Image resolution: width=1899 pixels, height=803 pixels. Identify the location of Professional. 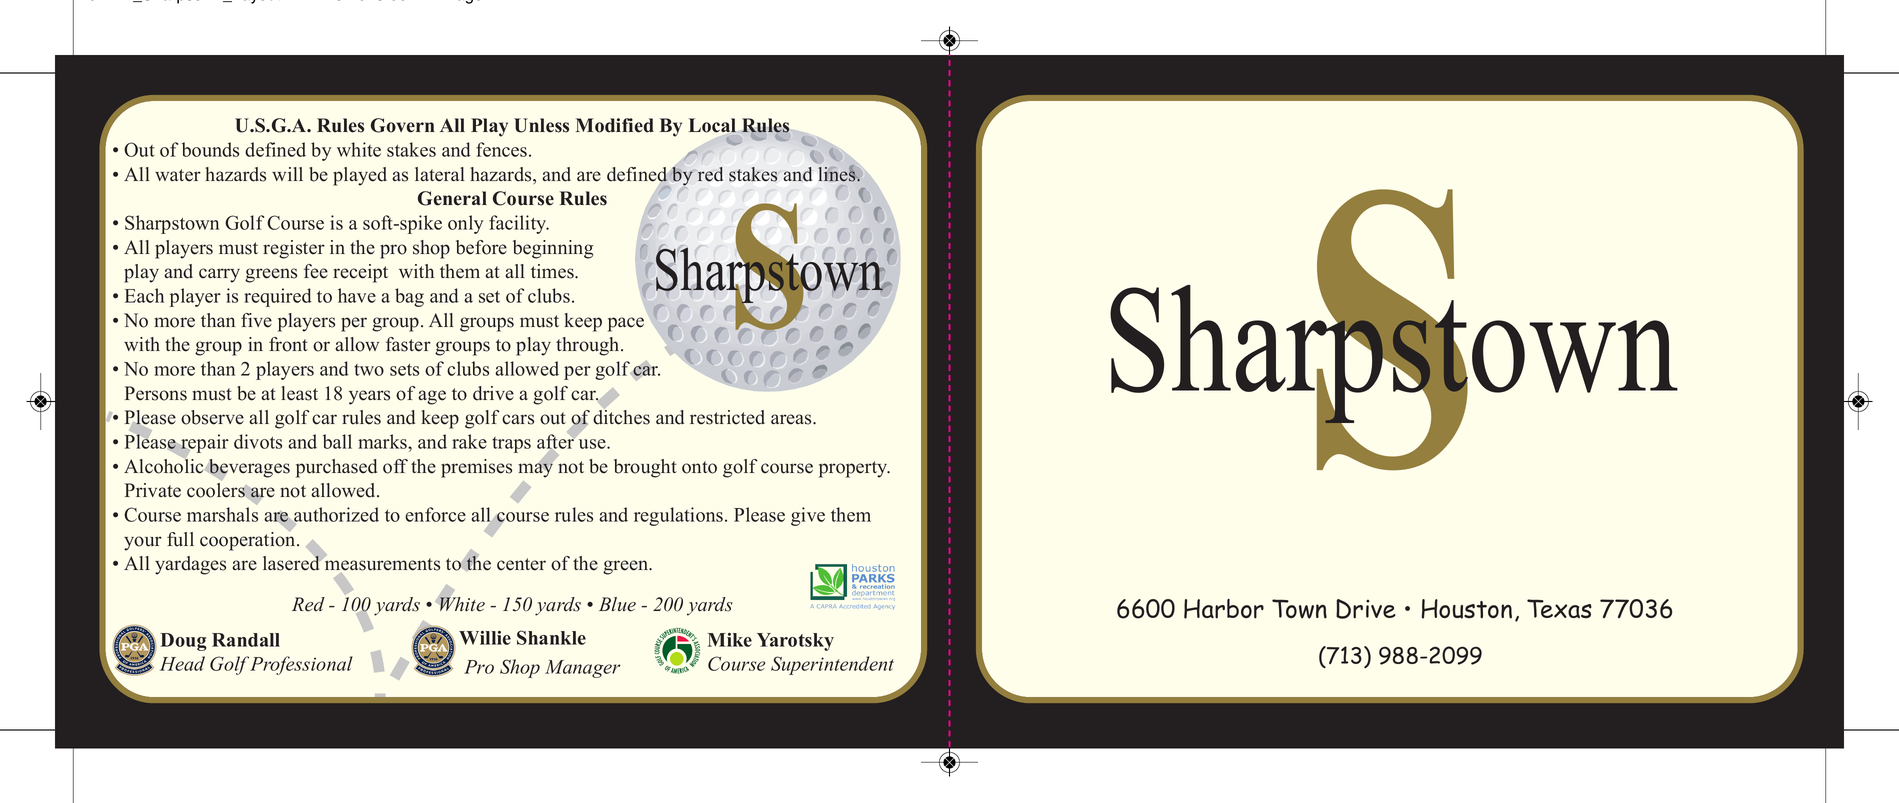
(300, 665).
